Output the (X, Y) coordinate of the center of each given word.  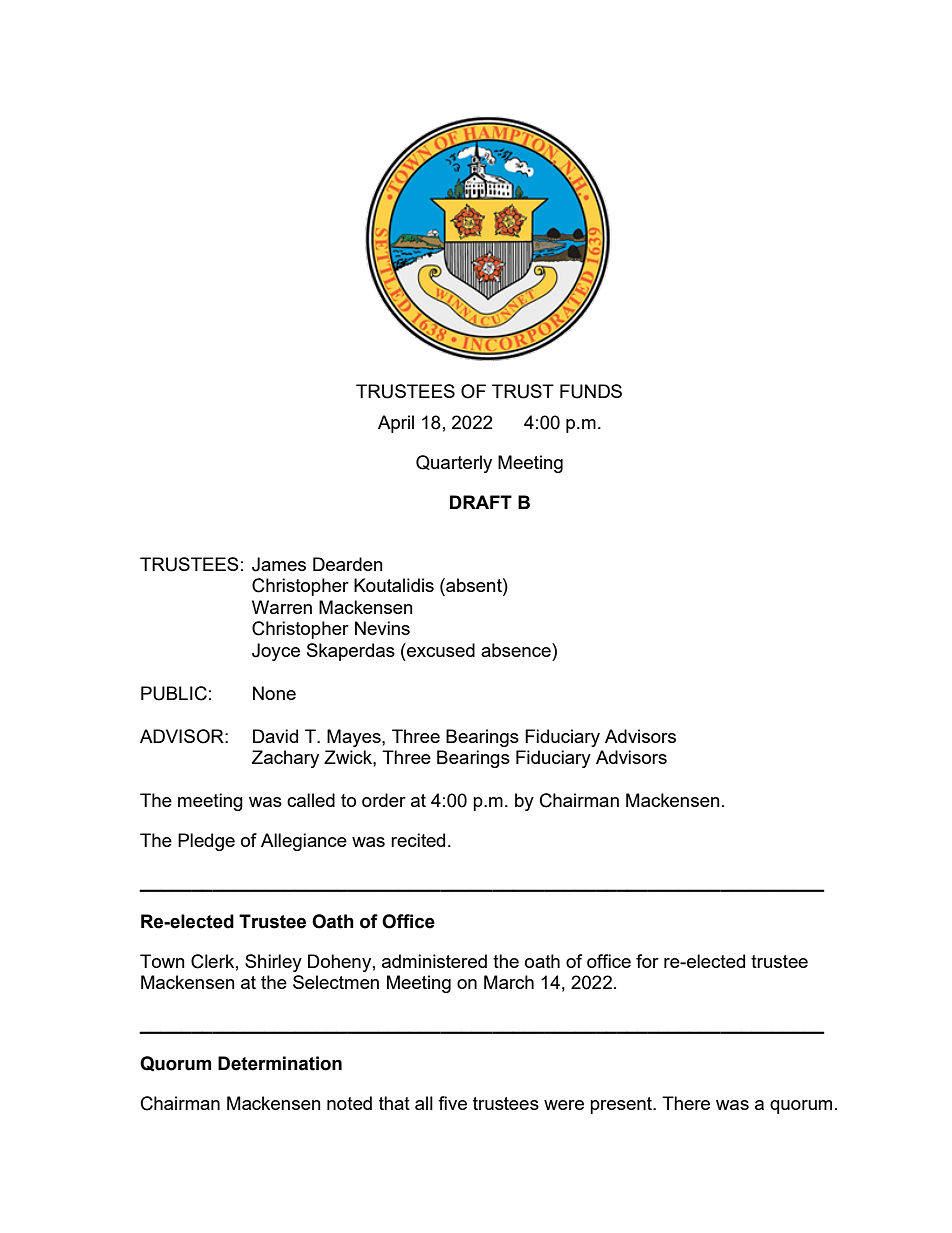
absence (517, 650)
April (396, 424)
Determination (280, 1063)
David (275, 736)
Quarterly (454, 464)
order (384, 800)
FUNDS (591, 391)
